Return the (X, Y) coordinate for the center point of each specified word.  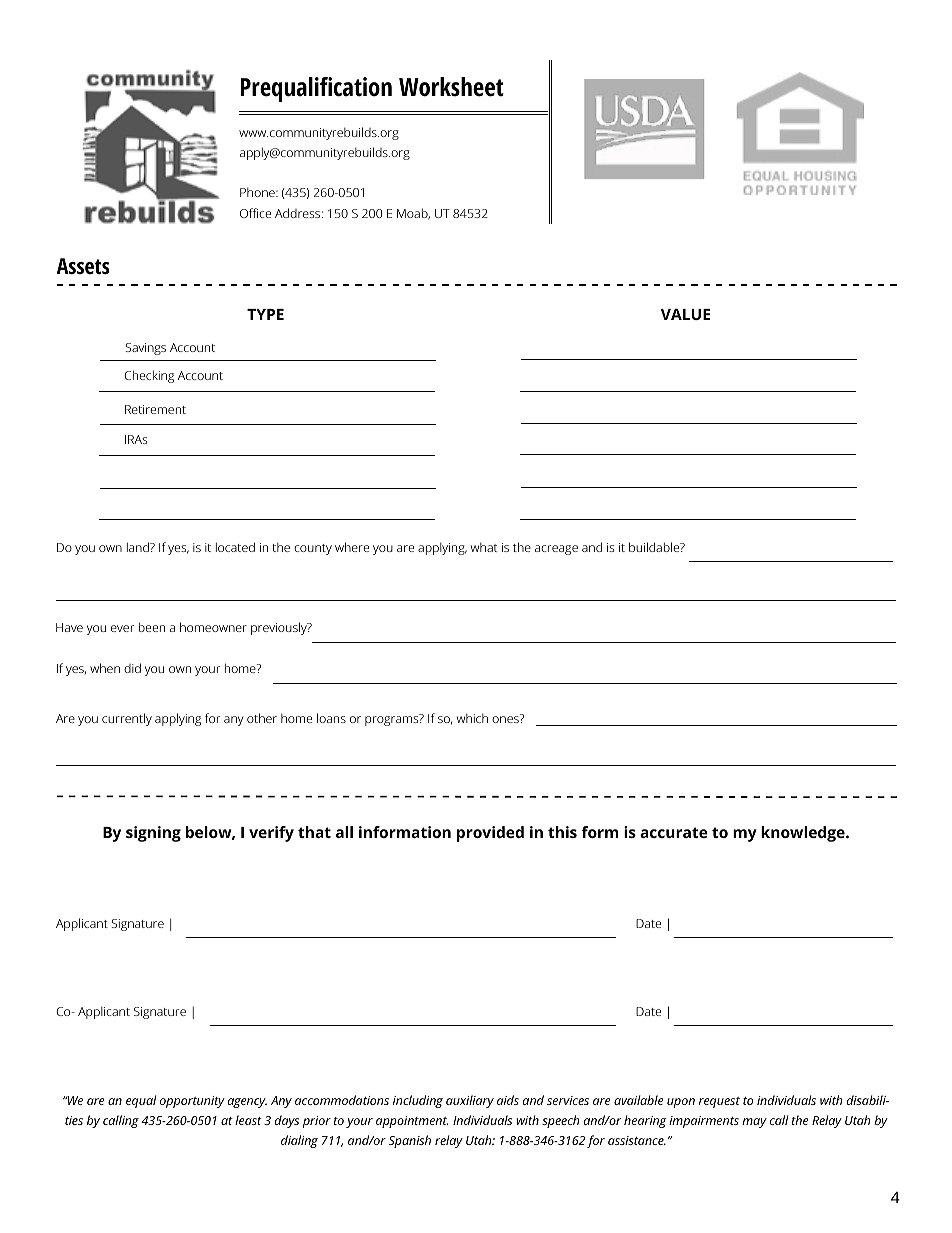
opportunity (192, 1102)
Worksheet (451, 87)
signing (153, 834)
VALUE (685, 314)
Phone (258, 192)
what (484, 547)
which (472, 718)
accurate (674, 832)
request (719, 1102)
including (418, 1101)
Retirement (155, 409)
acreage (556, 550)
